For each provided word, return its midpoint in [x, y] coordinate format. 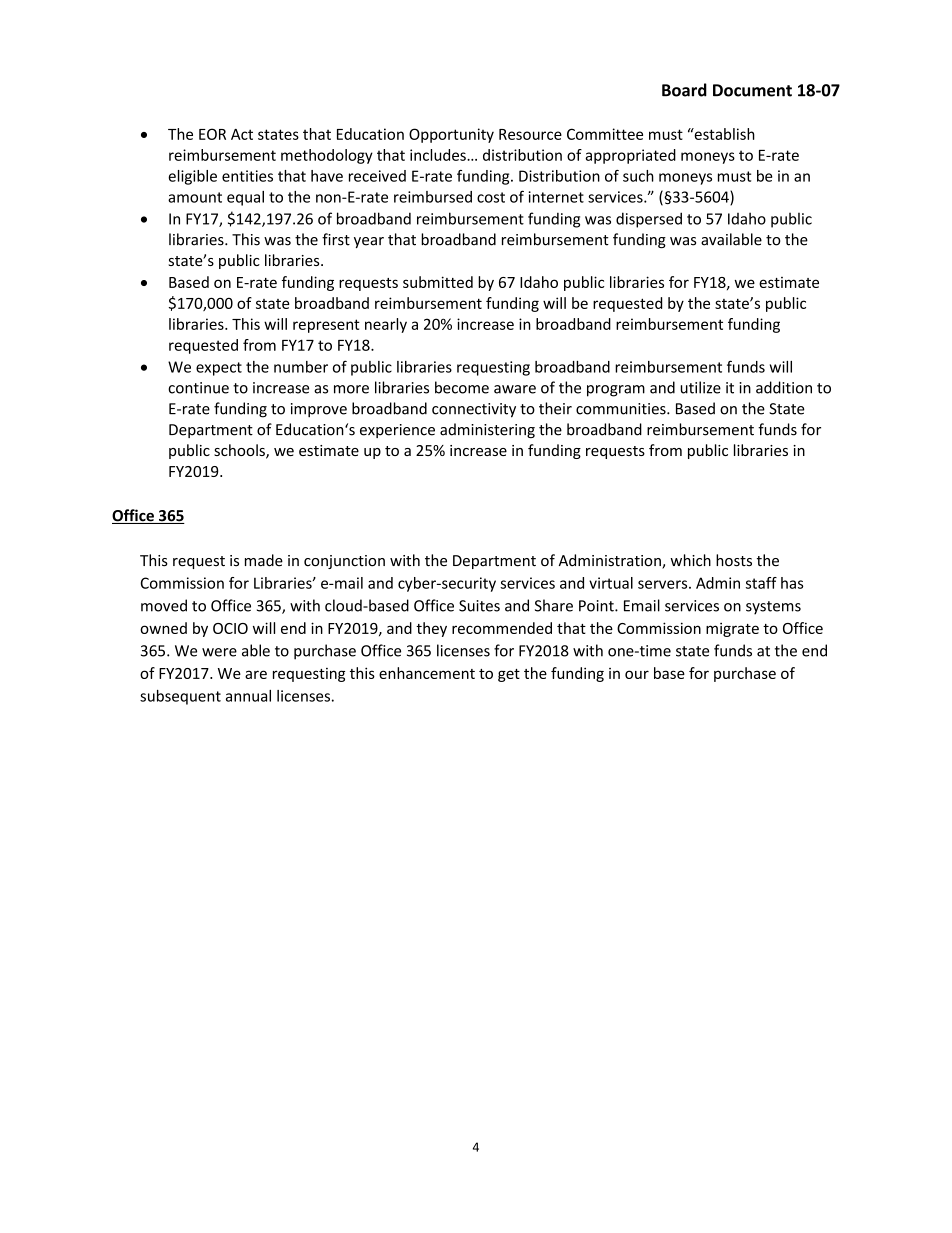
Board [684, 90]
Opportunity [451, 135]
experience [397, 431]
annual [248, 696]
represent [326, 326]
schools [240, 451]
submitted [438, 282]
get [509, 675]
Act [242, 134]
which [690, 560]
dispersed [649, 220]
